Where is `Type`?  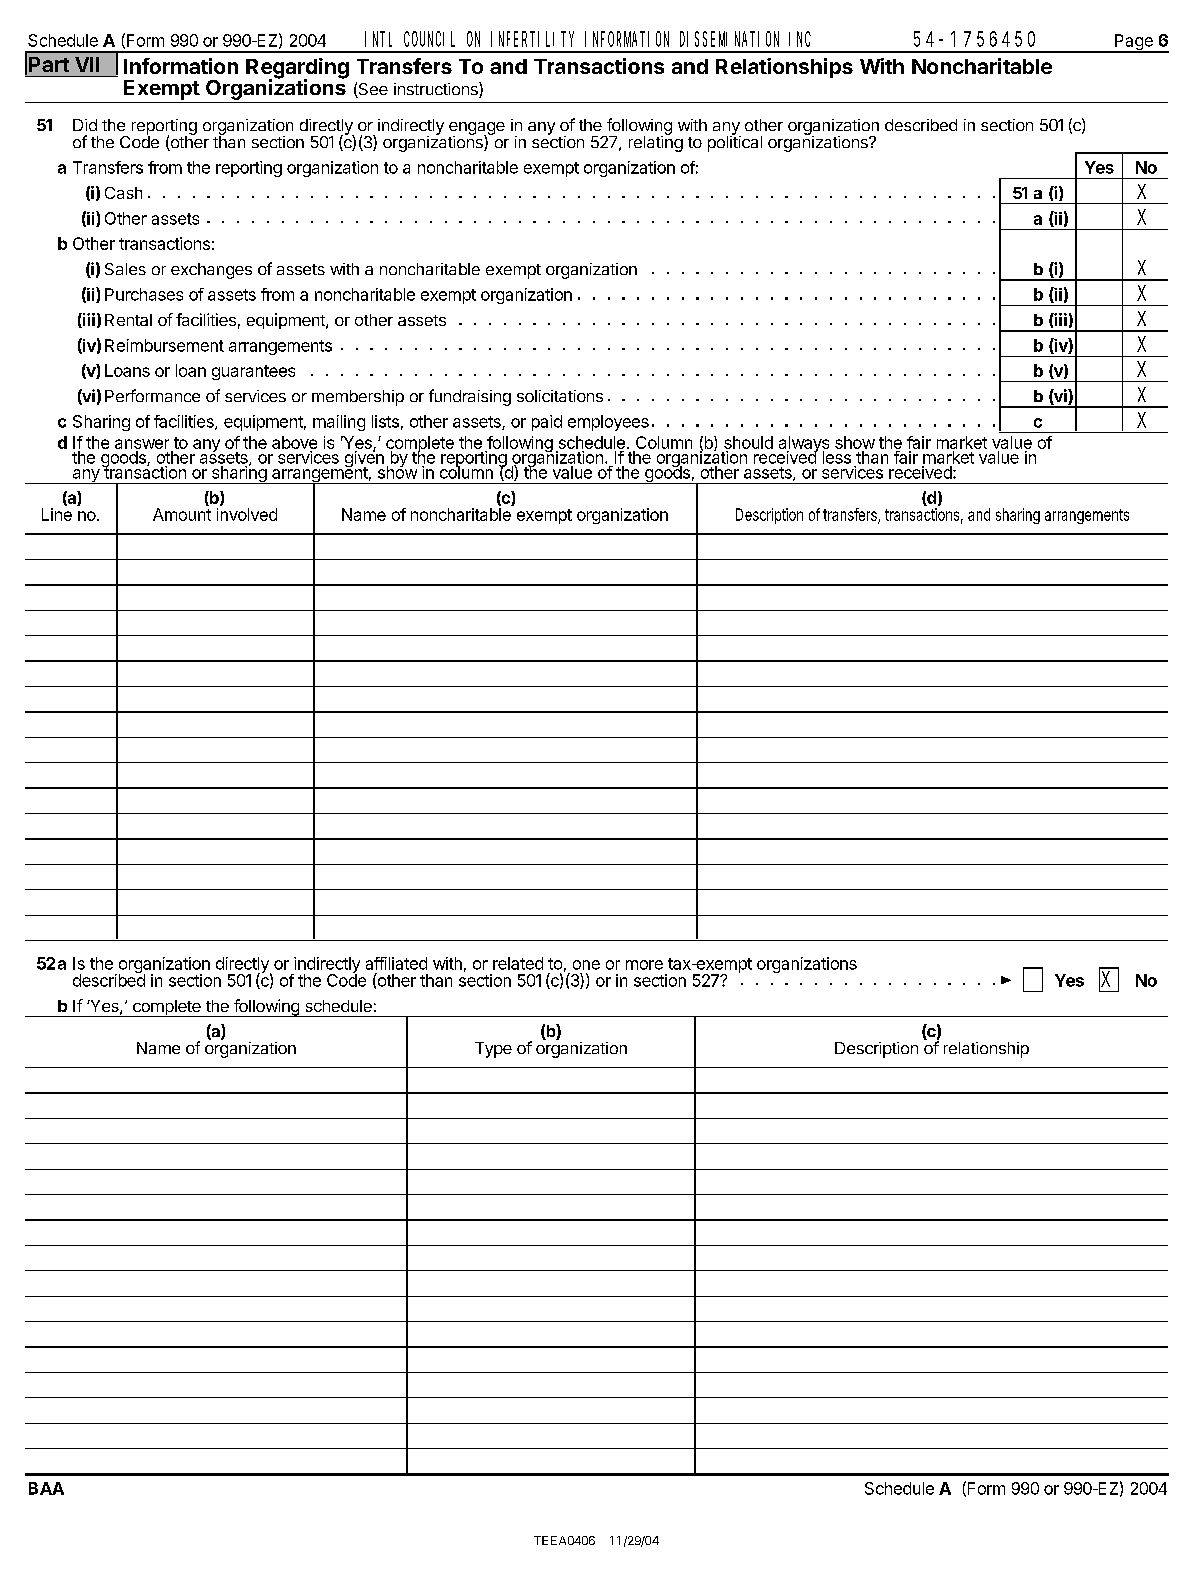
Type is located at coordinates (493, 1050).
